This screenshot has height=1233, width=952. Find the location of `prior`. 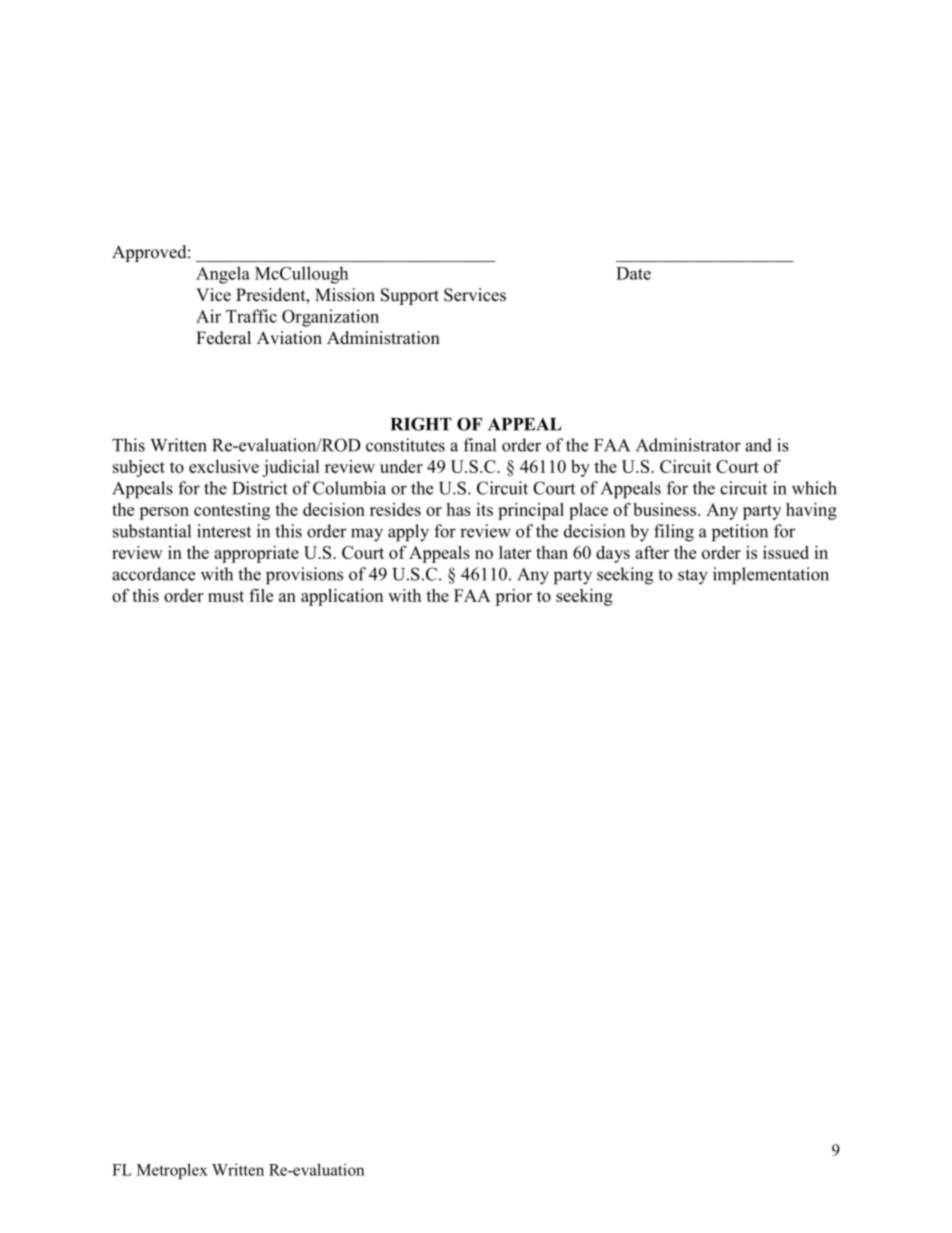

prior is located at coordinates (513, 597).
